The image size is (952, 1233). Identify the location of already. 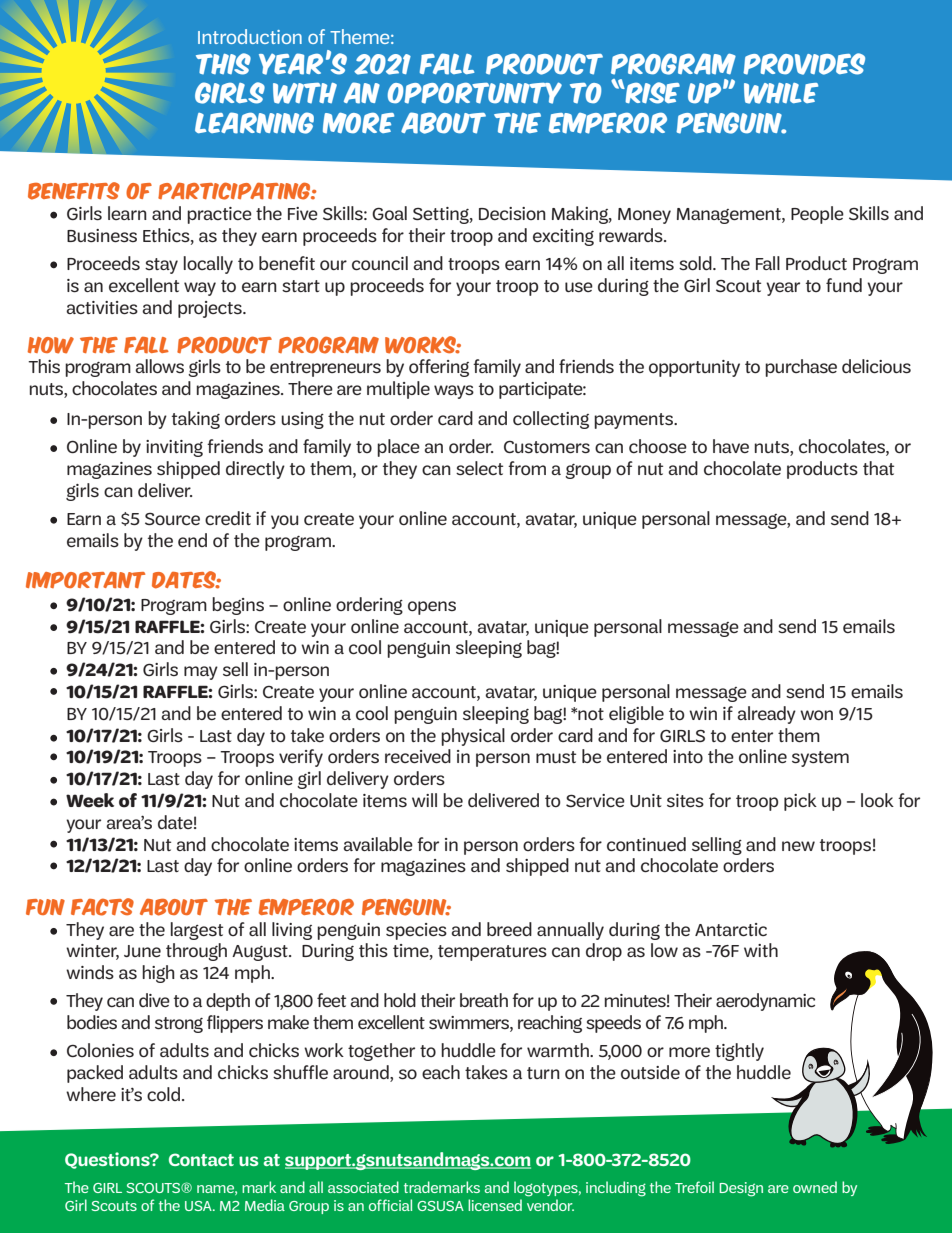
(766, 715).
